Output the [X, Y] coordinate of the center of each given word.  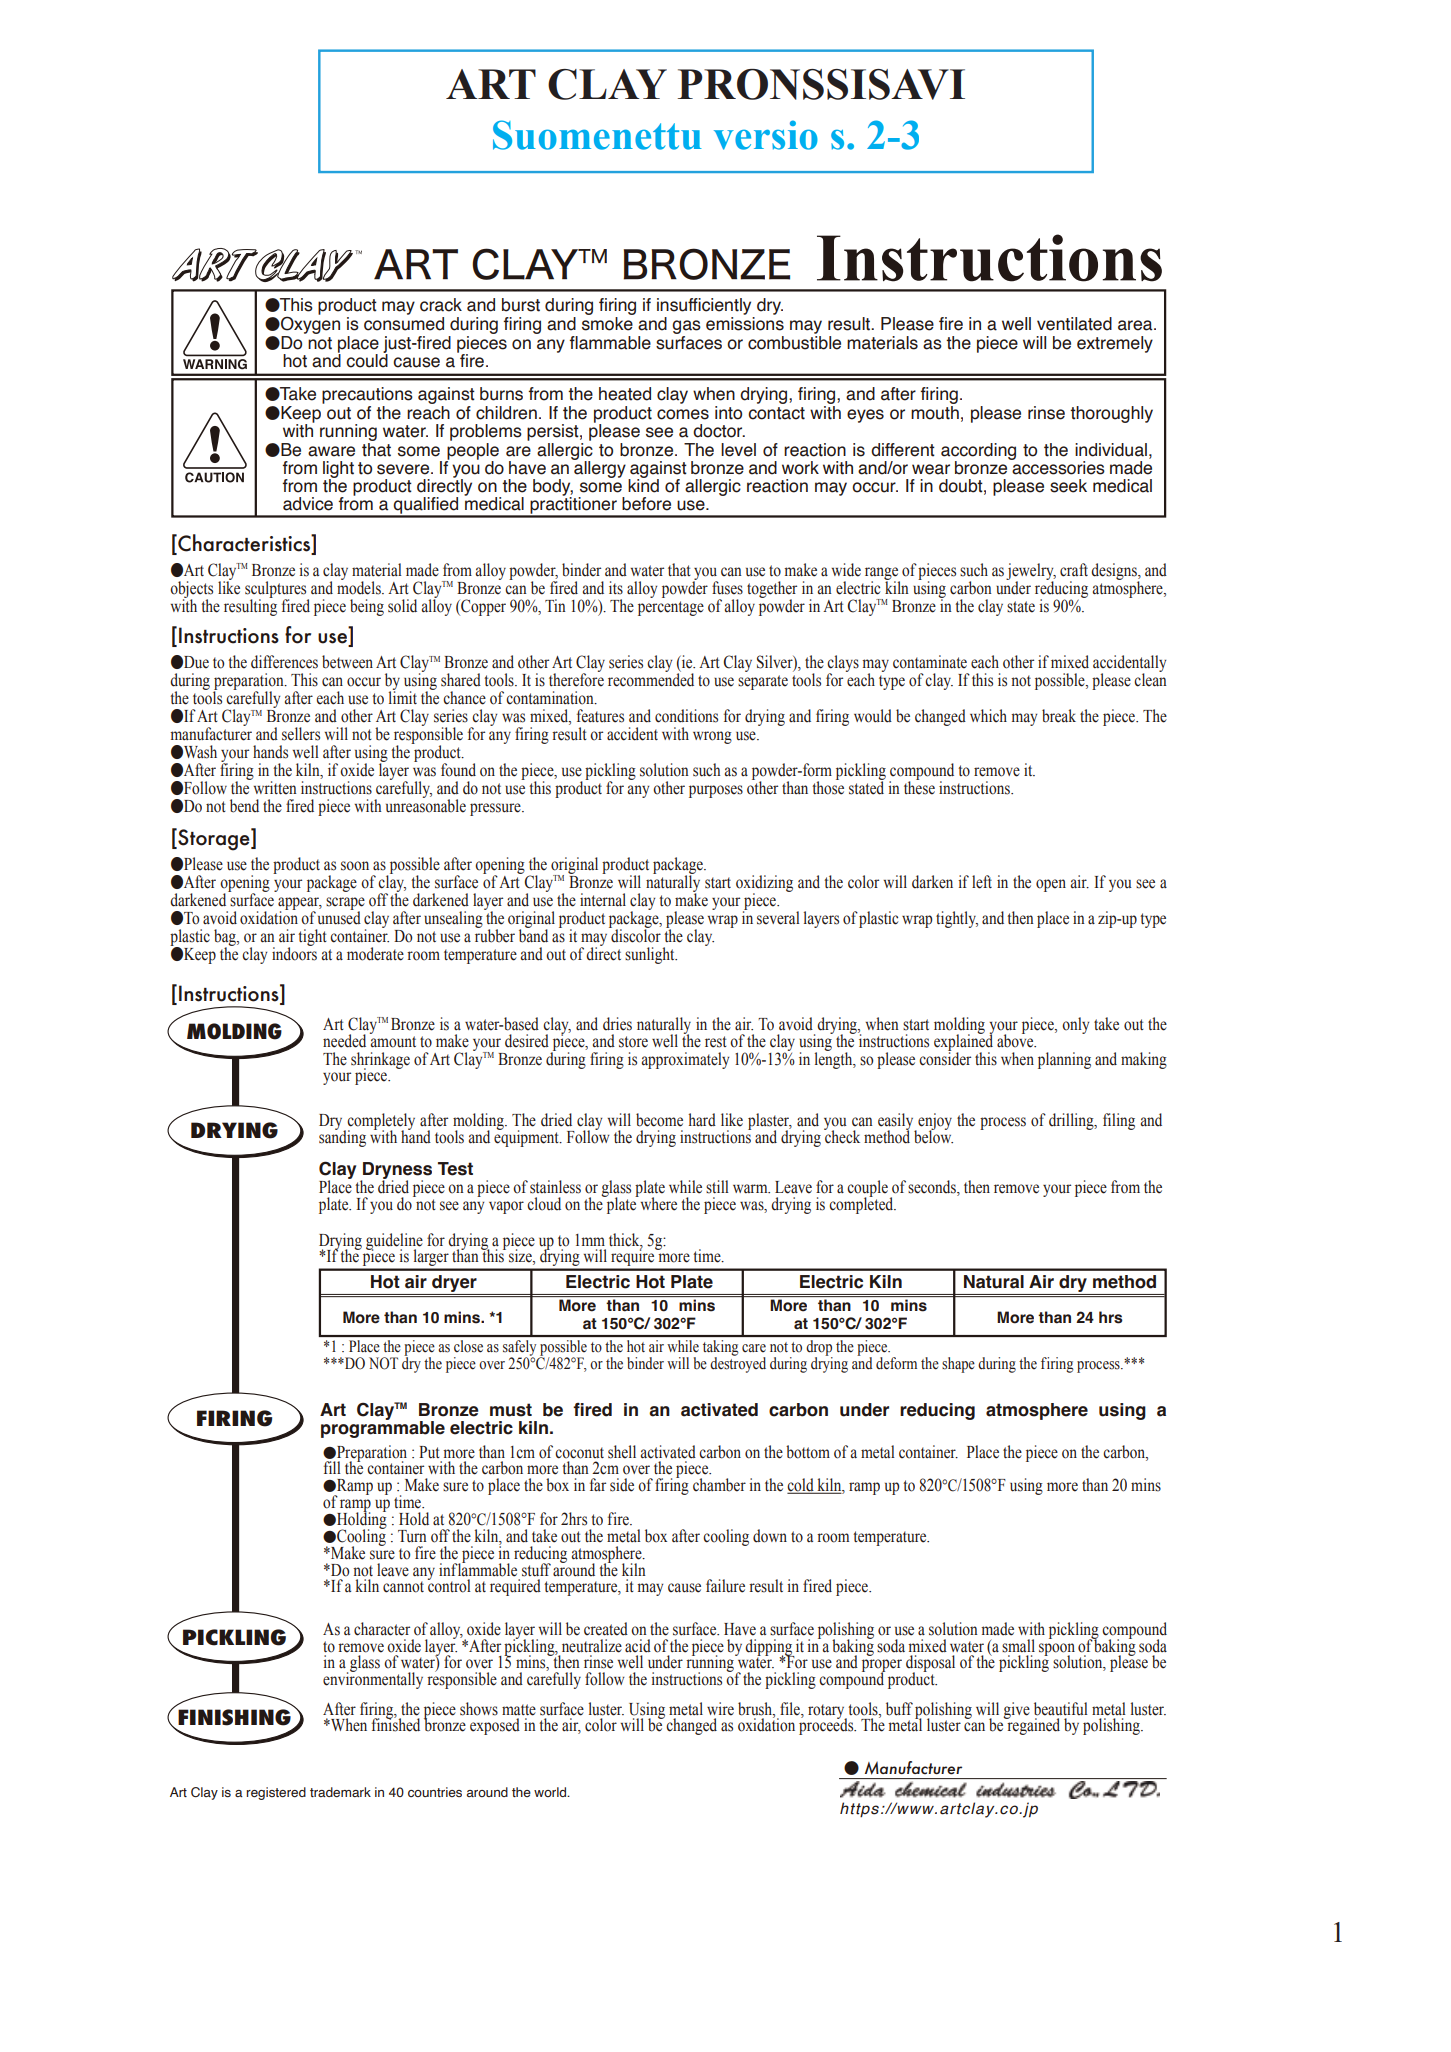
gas [686, 327]
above [1016, 1040]
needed [344, 1041]
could [367, 360]
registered [276, 1793]
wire [720, 1709]
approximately [685, 1060]
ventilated [1074, 324]
